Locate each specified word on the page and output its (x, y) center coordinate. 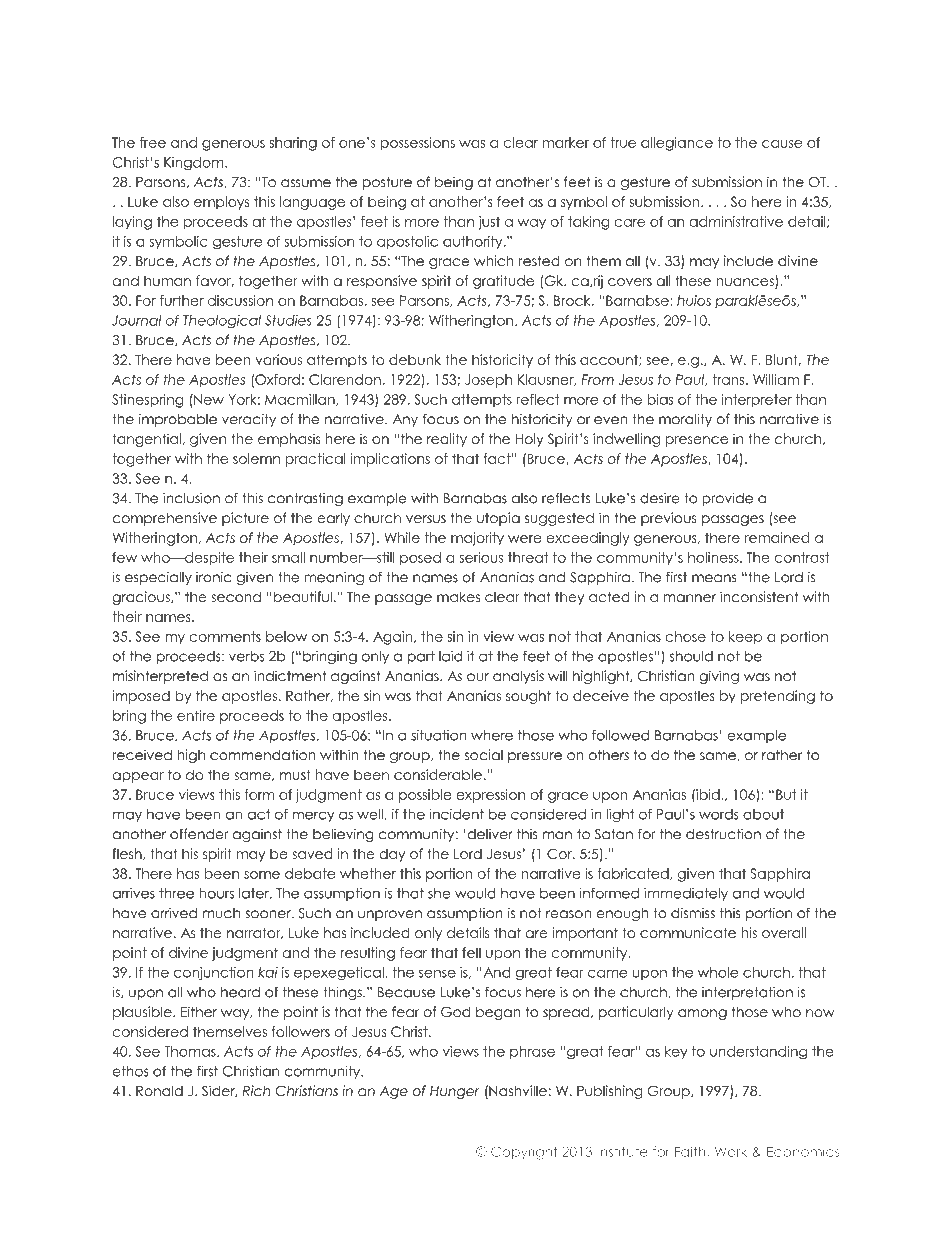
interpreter (757, 400)
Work (731, 1152)
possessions (418, 143)
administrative (736, 221)
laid (451, 656)
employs (221, 203)
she (439, 893)
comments (225, 636)
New (208, 399)
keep (745, 637)
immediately (686, 894)
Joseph (488, 381)
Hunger (455, 1092)
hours (216, 893)
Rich (256, 1091)
